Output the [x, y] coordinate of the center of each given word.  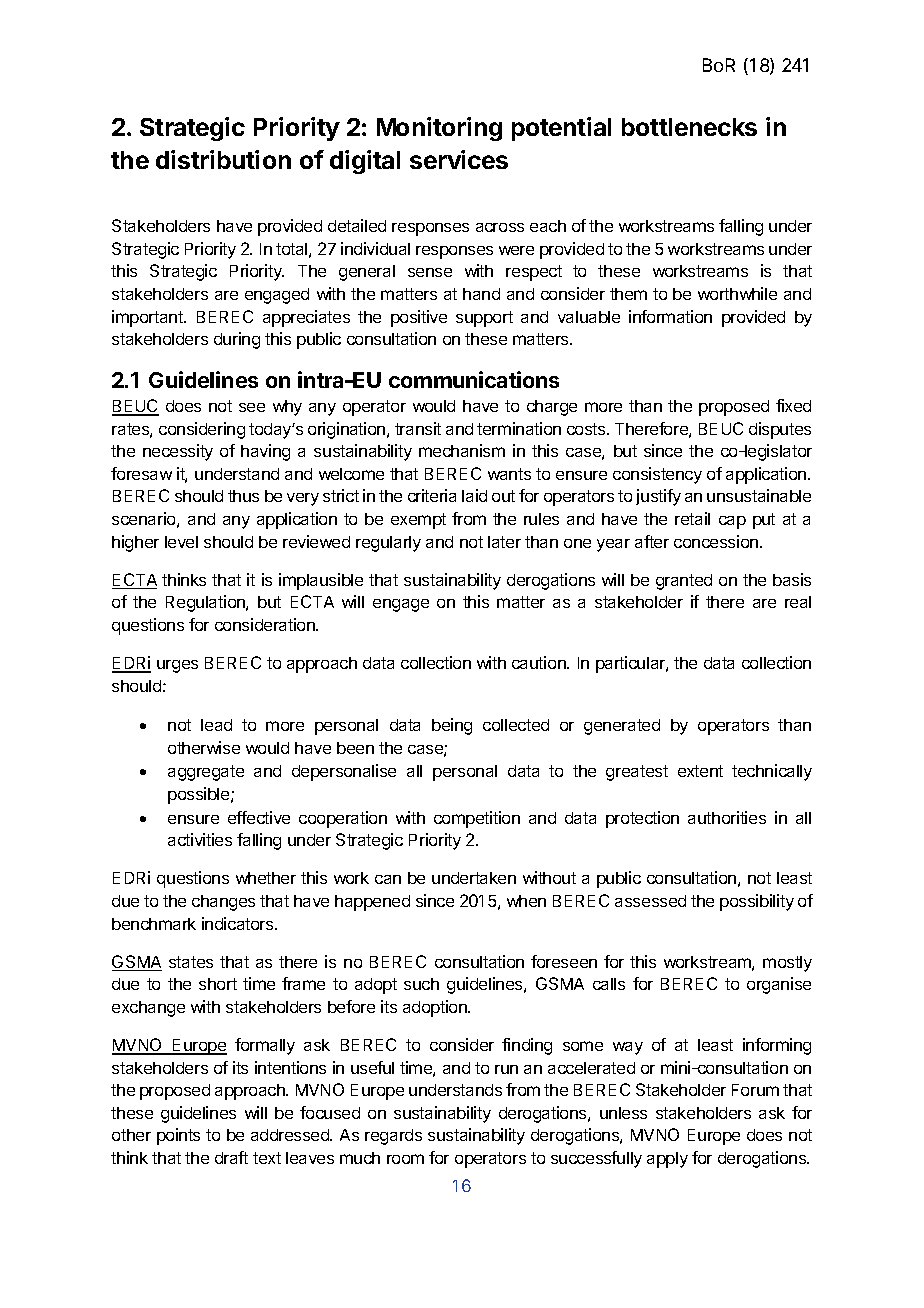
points [178, 1136]
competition [477, 819]
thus [243, 496]
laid [474, 495]
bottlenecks [689, 127]
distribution [223, 159]
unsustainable [759, 495]
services [459, 159]
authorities [727, 817]
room [405, 1159]
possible [200, 795]
